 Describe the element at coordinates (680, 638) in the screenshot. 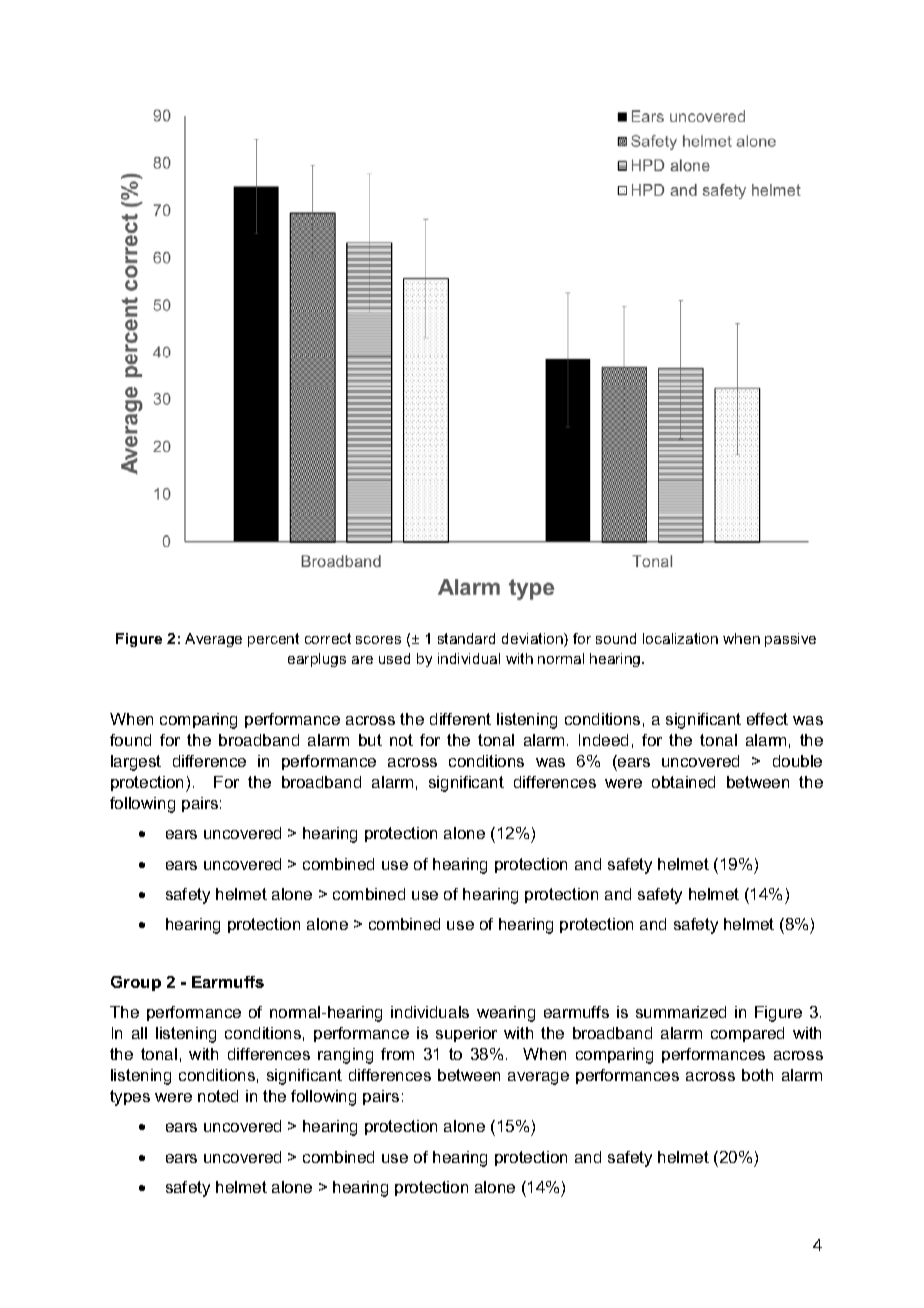

I see `localization` at that location.
